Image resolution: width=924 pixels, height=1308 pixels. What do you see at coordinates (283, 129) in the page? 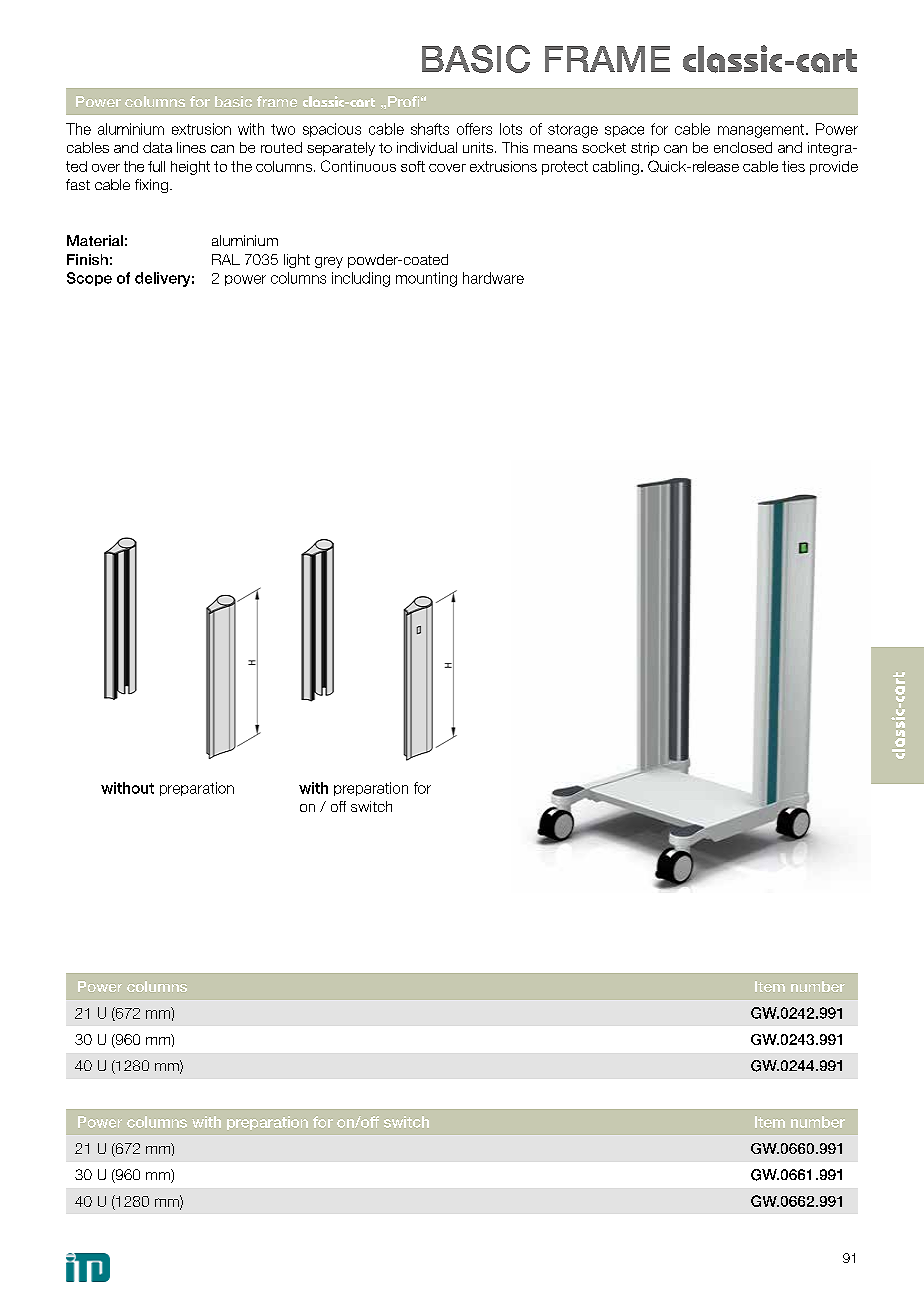
I see `two` at bounding box center [283, 129].
